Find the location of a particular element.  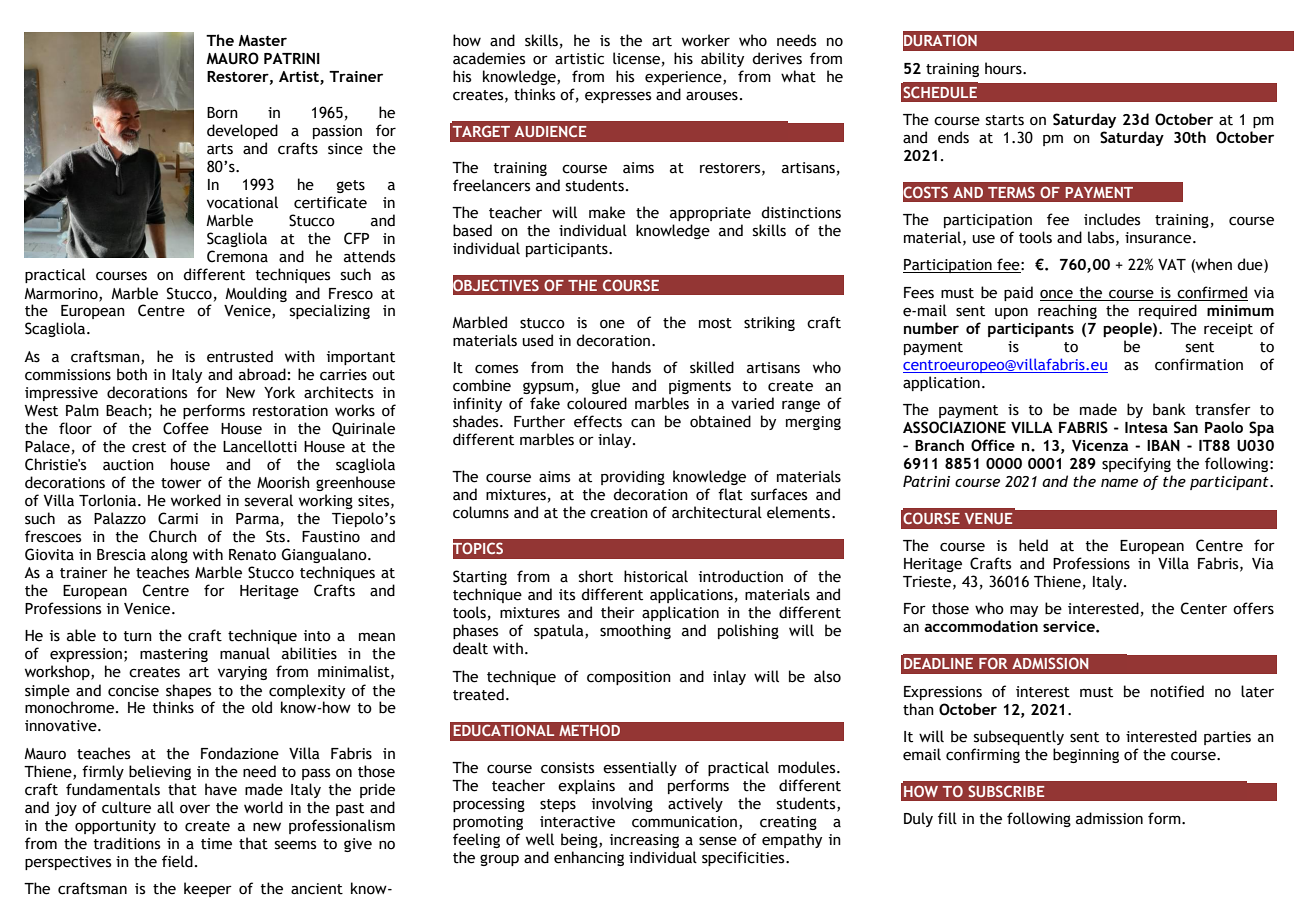

make is located at coordinates (607, 212).
